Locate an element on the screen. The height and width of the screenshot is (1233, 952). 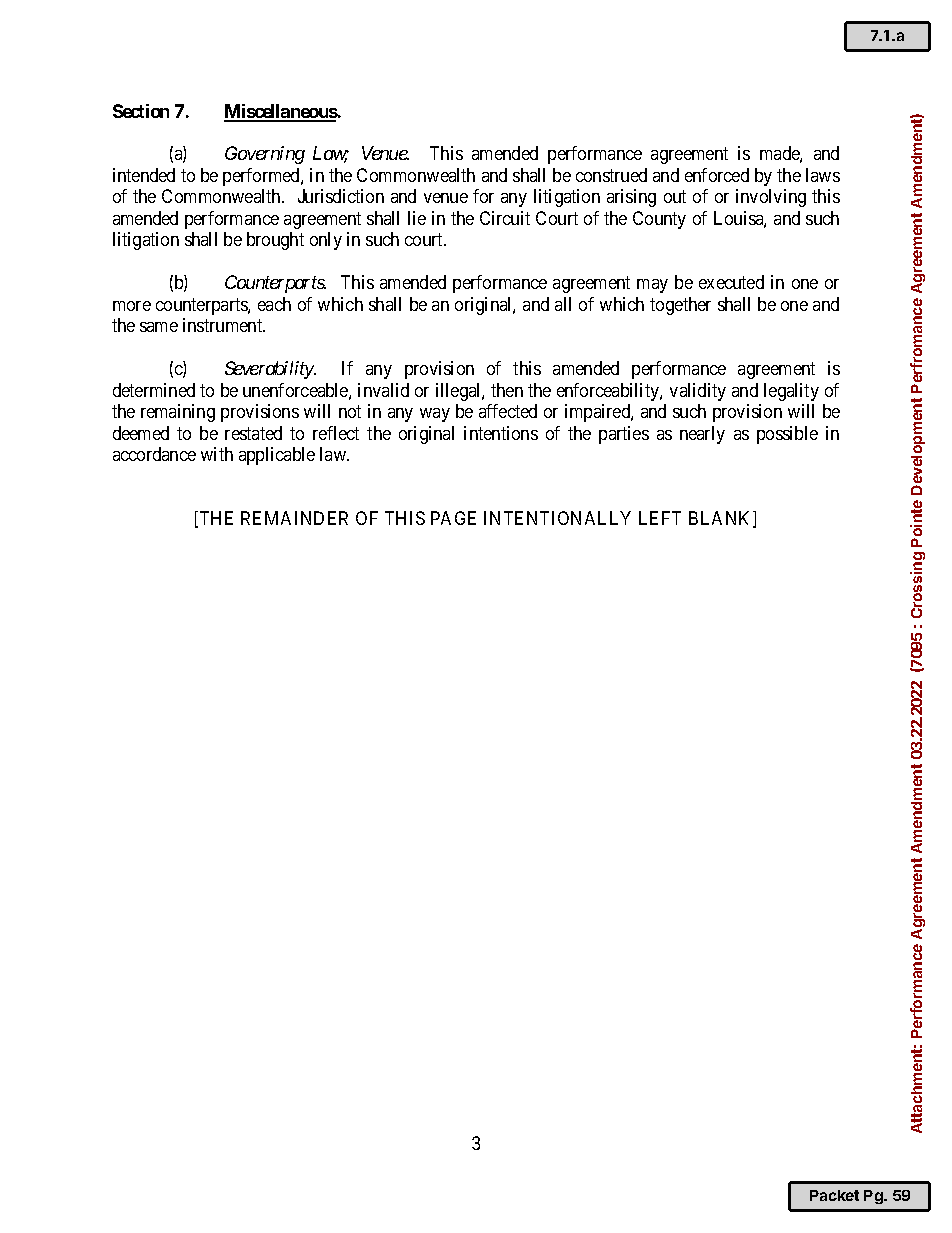
PAGE is located at coordinates (453, 518).
